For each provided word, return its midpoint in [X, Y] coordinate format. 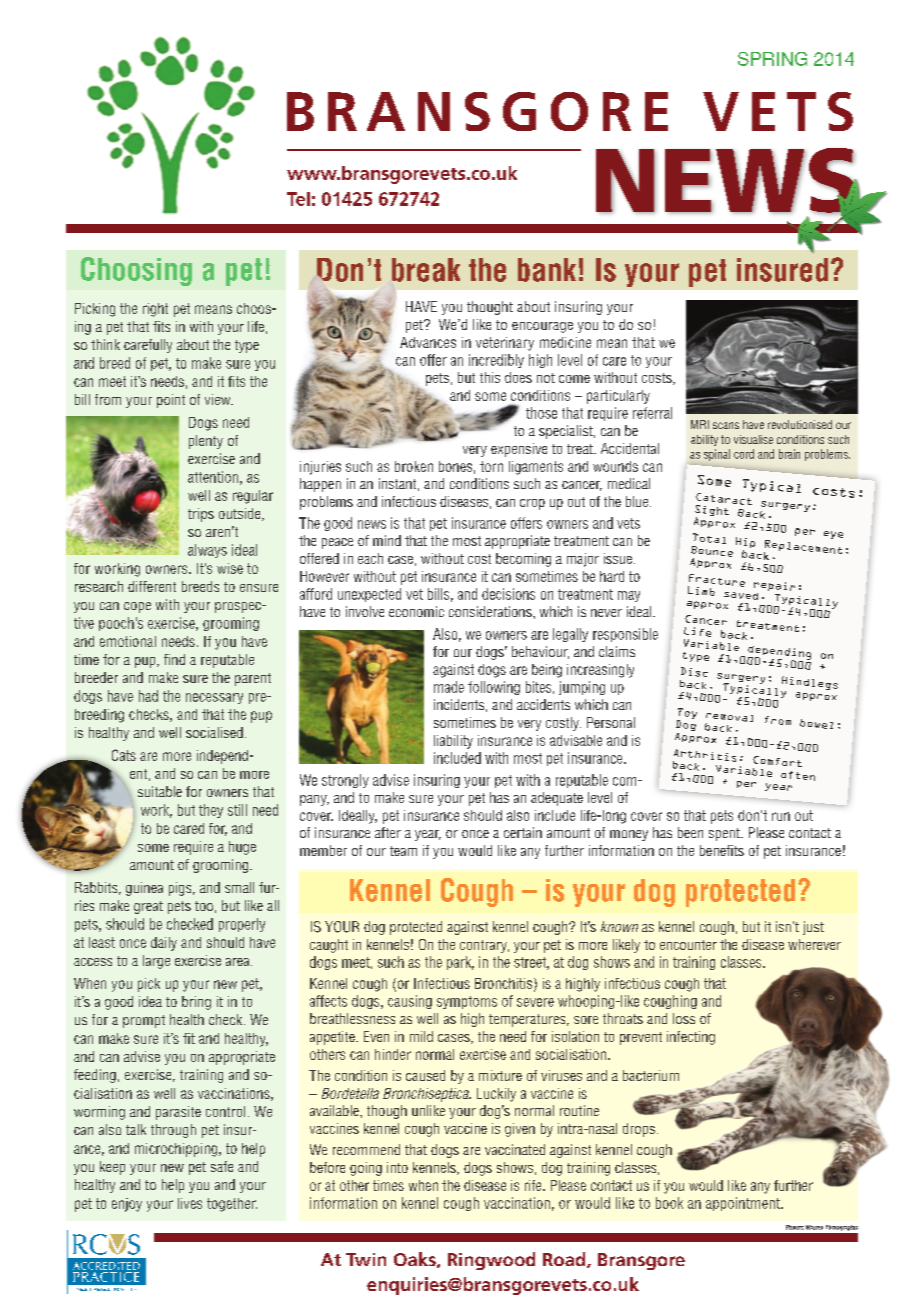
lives [190, 1203]
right [155, 310]
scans [726, 425]
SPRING [772, 59]
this [490, 377]
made [449, 687]
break [426, 270]
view [219, 399]
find [174, 659]
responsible [625, 635]
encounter [688, 945]
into [397, 1167]
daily [164, 944]
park [460, 963]
